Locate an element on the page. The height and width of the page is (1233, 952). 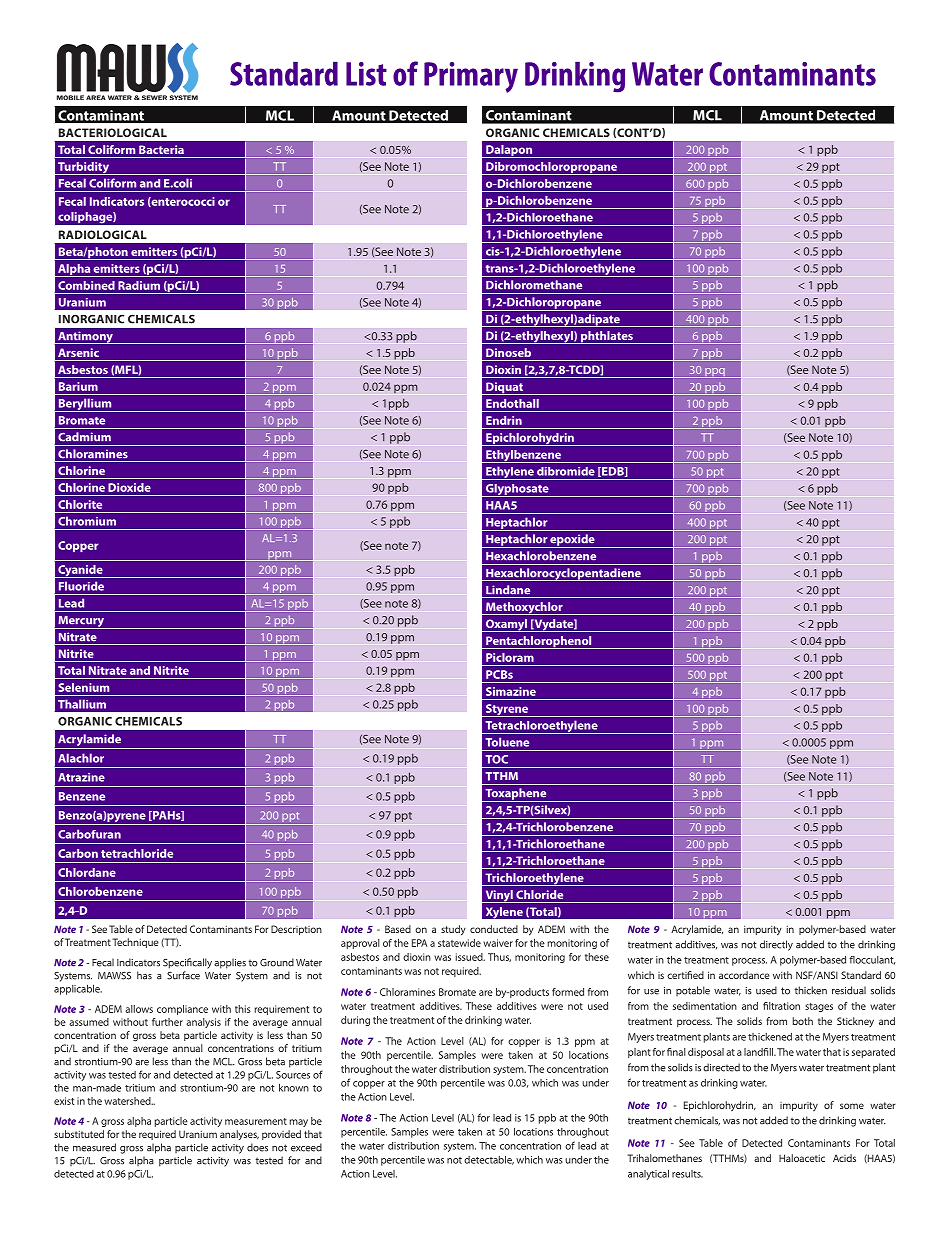
Bacteria is located at coordinates (161, 149).
